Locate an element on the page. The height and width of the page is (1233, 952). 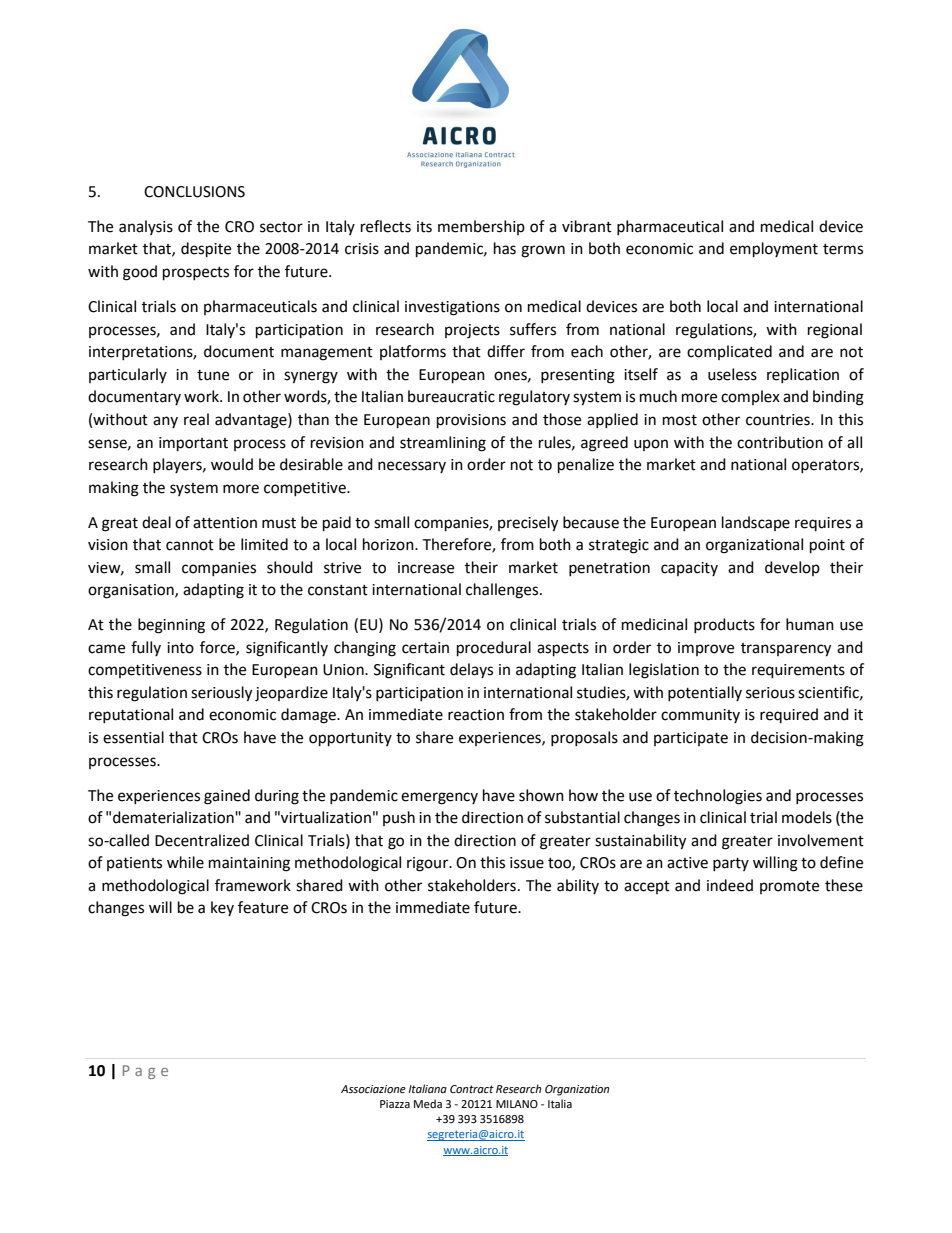
into is located at coordinates (180, 648).
